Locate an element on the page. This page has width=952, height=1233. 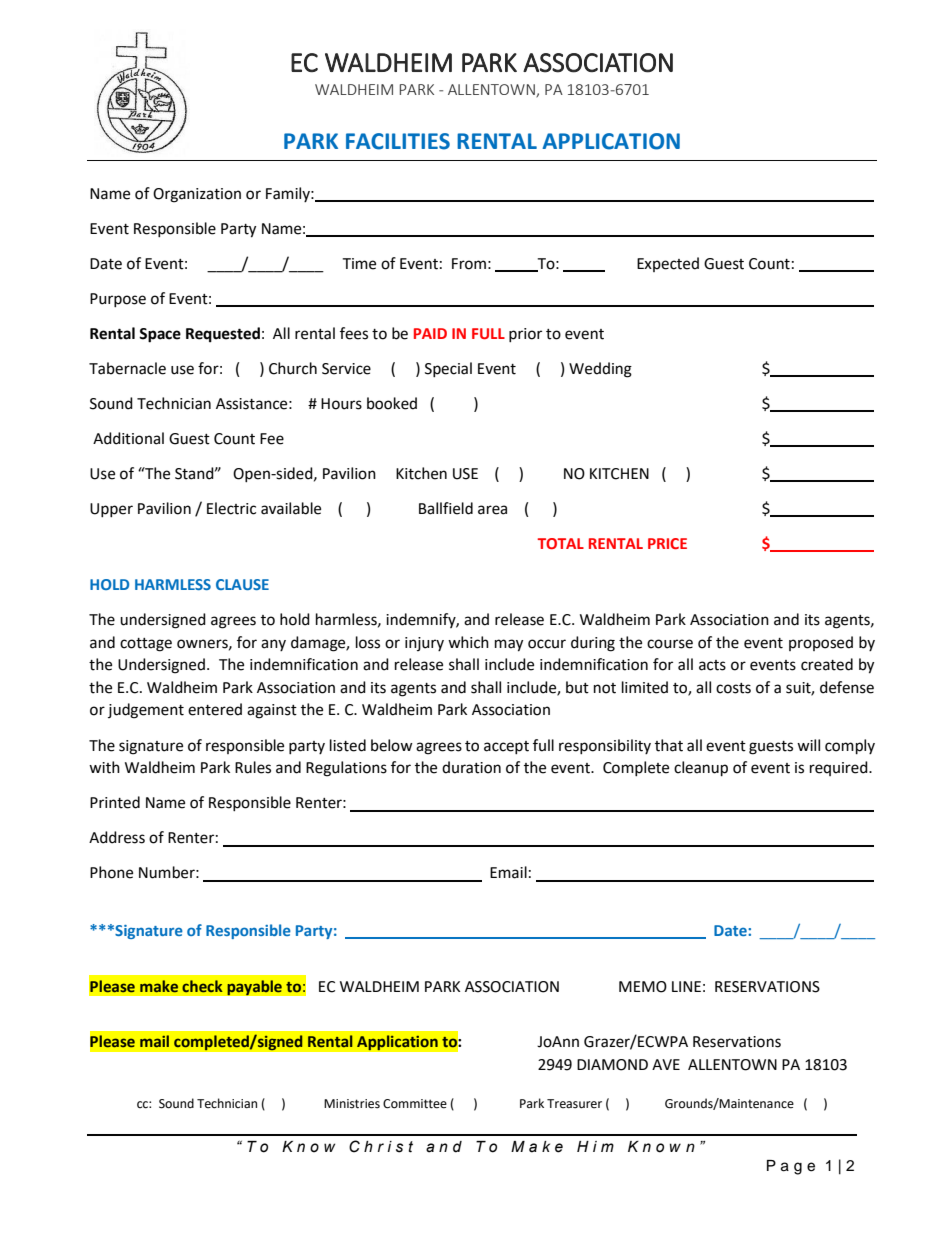
check is located at coordinates (202, 986).
